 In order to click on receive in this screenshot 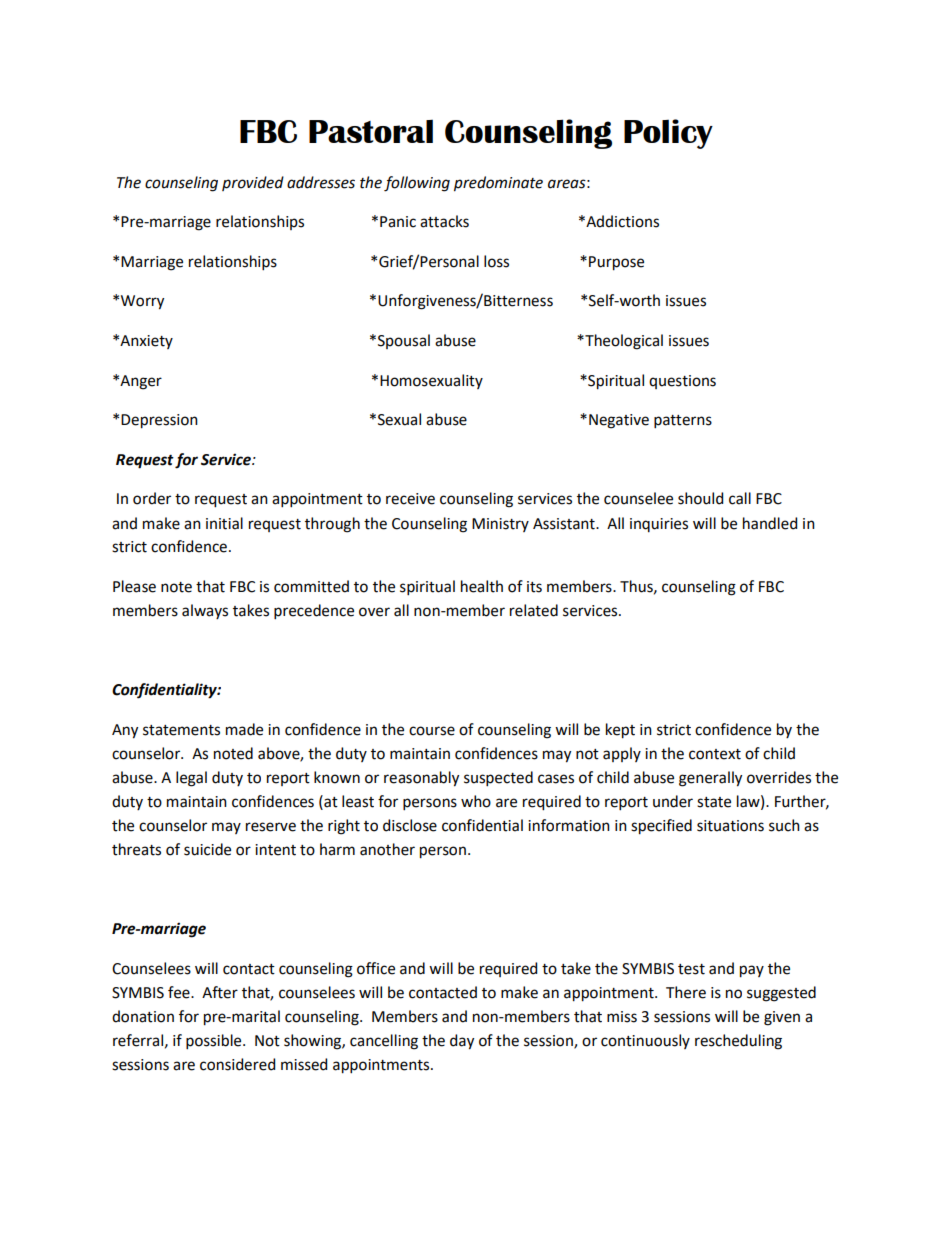, I will do `click(410, 499)`.
